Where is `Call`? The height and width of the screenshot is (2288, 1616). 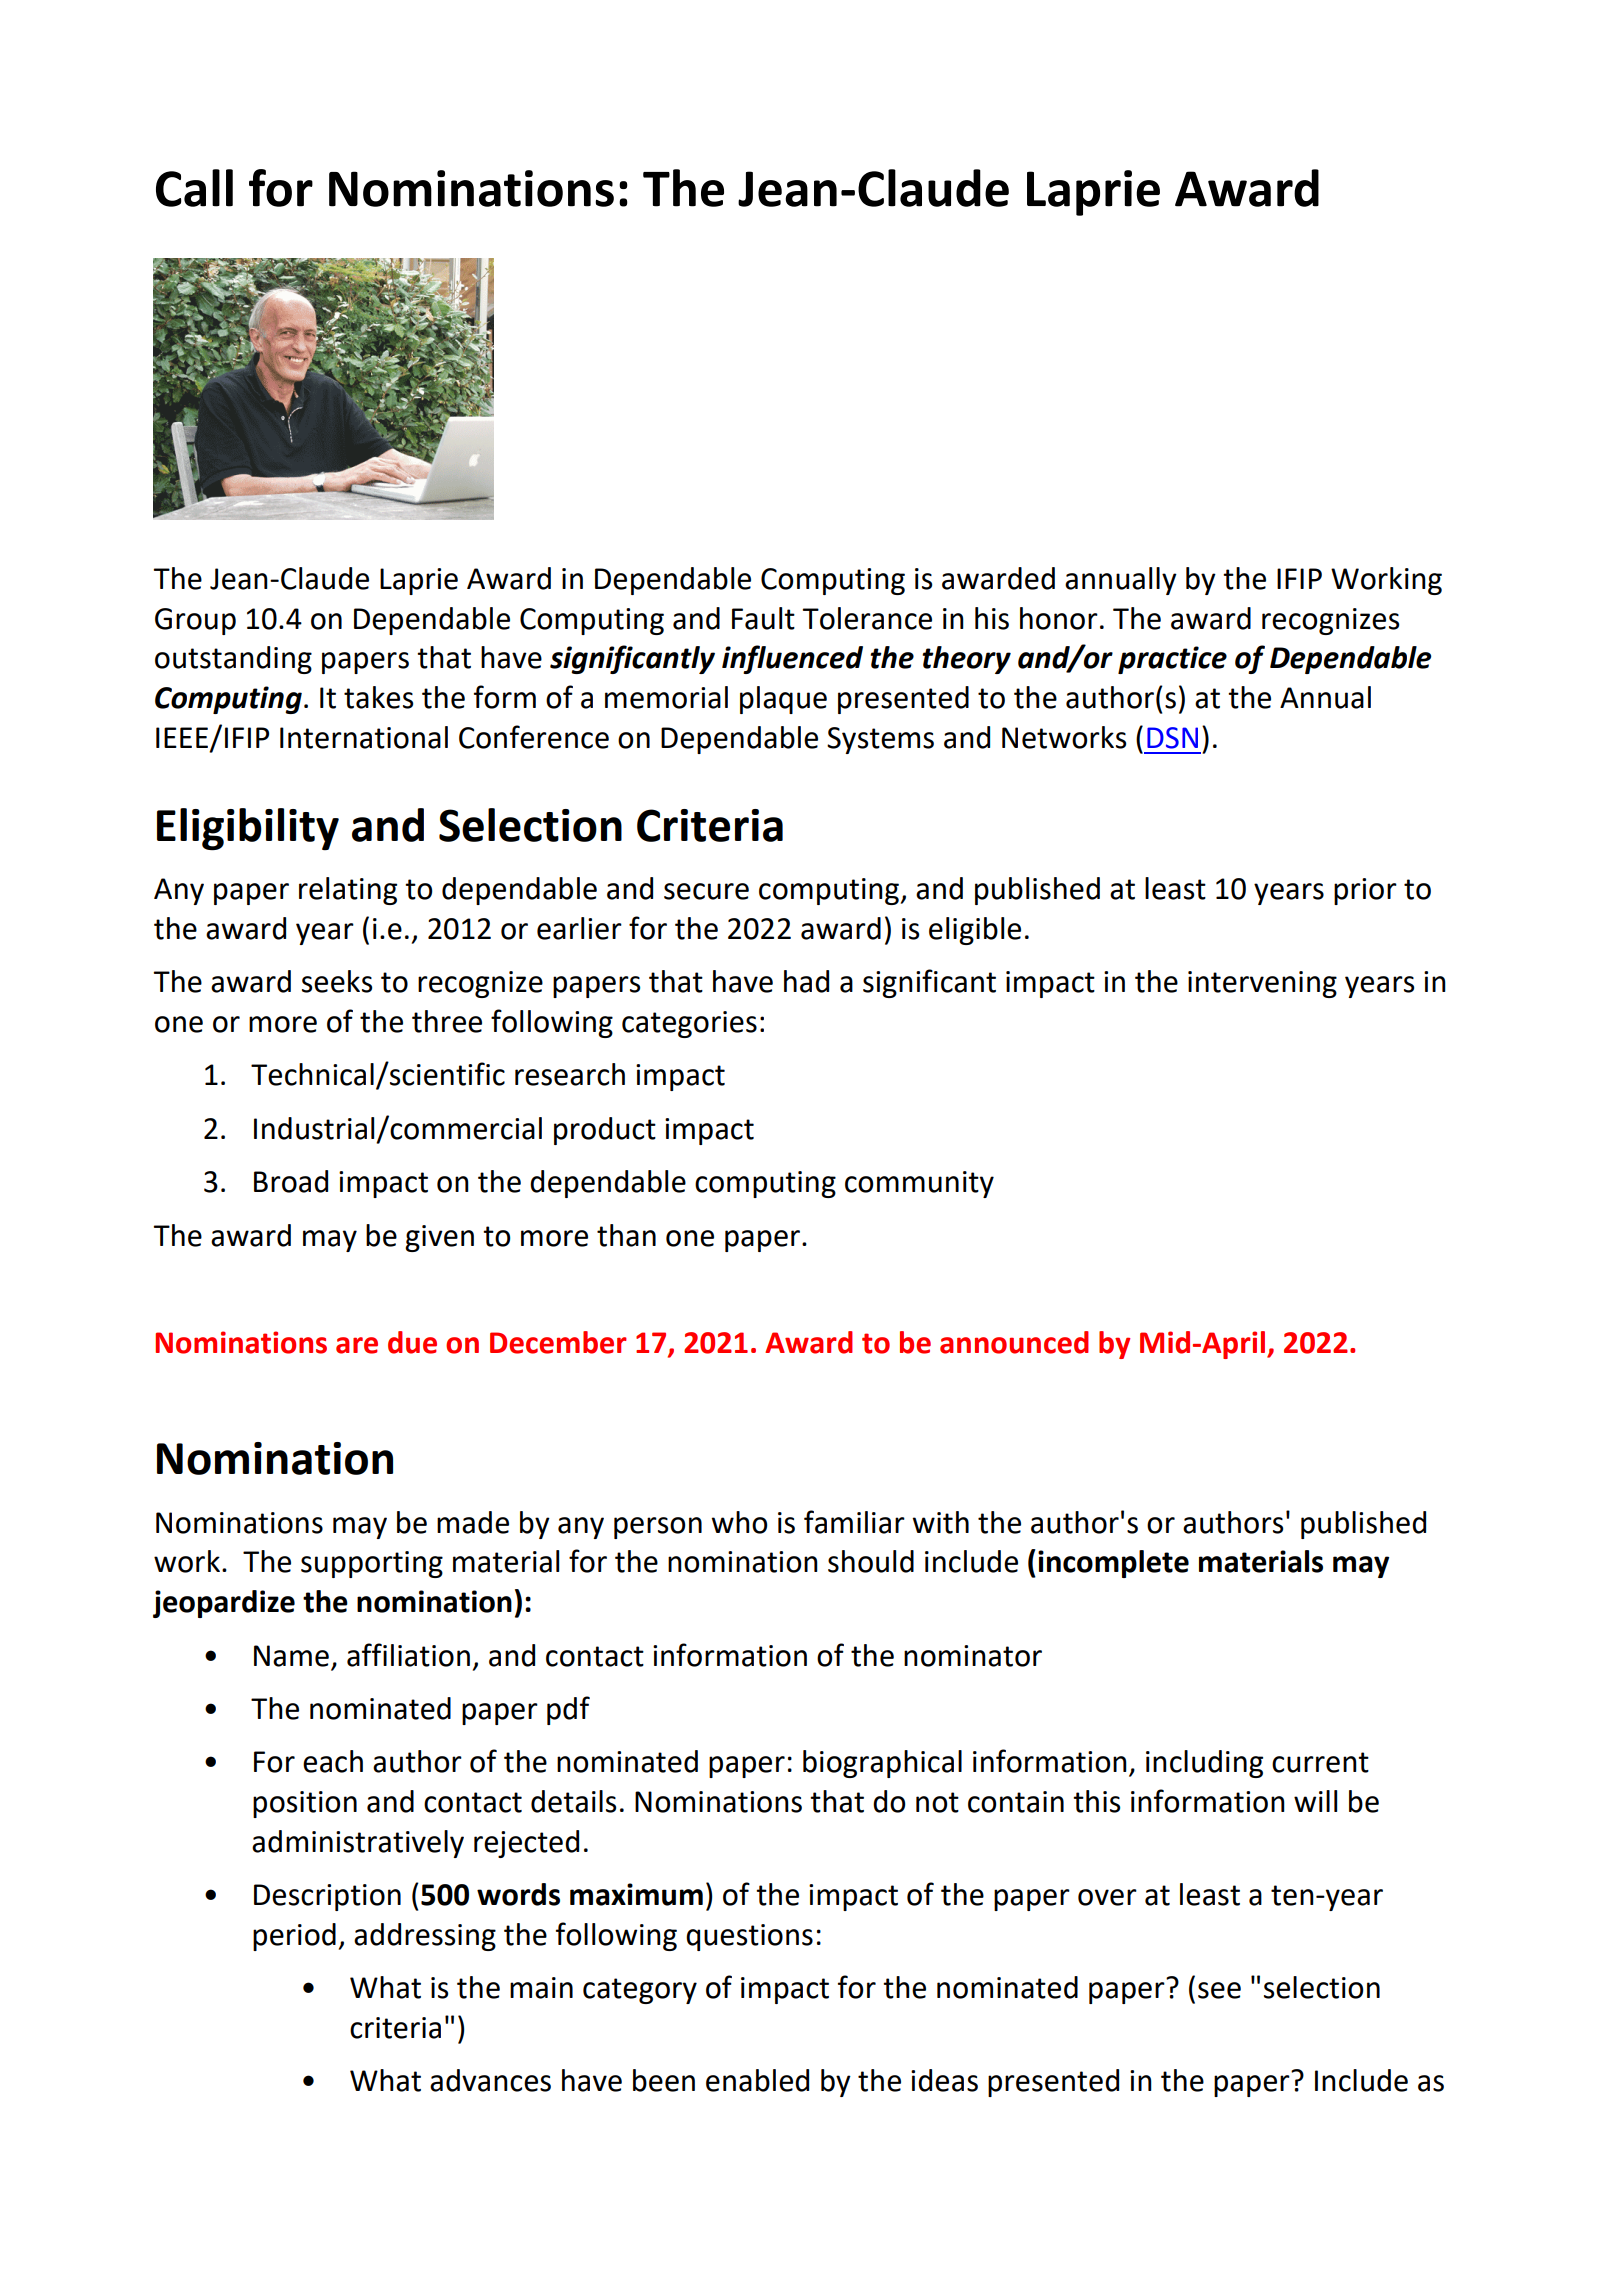
Call is located at coordinates (194, 188).
